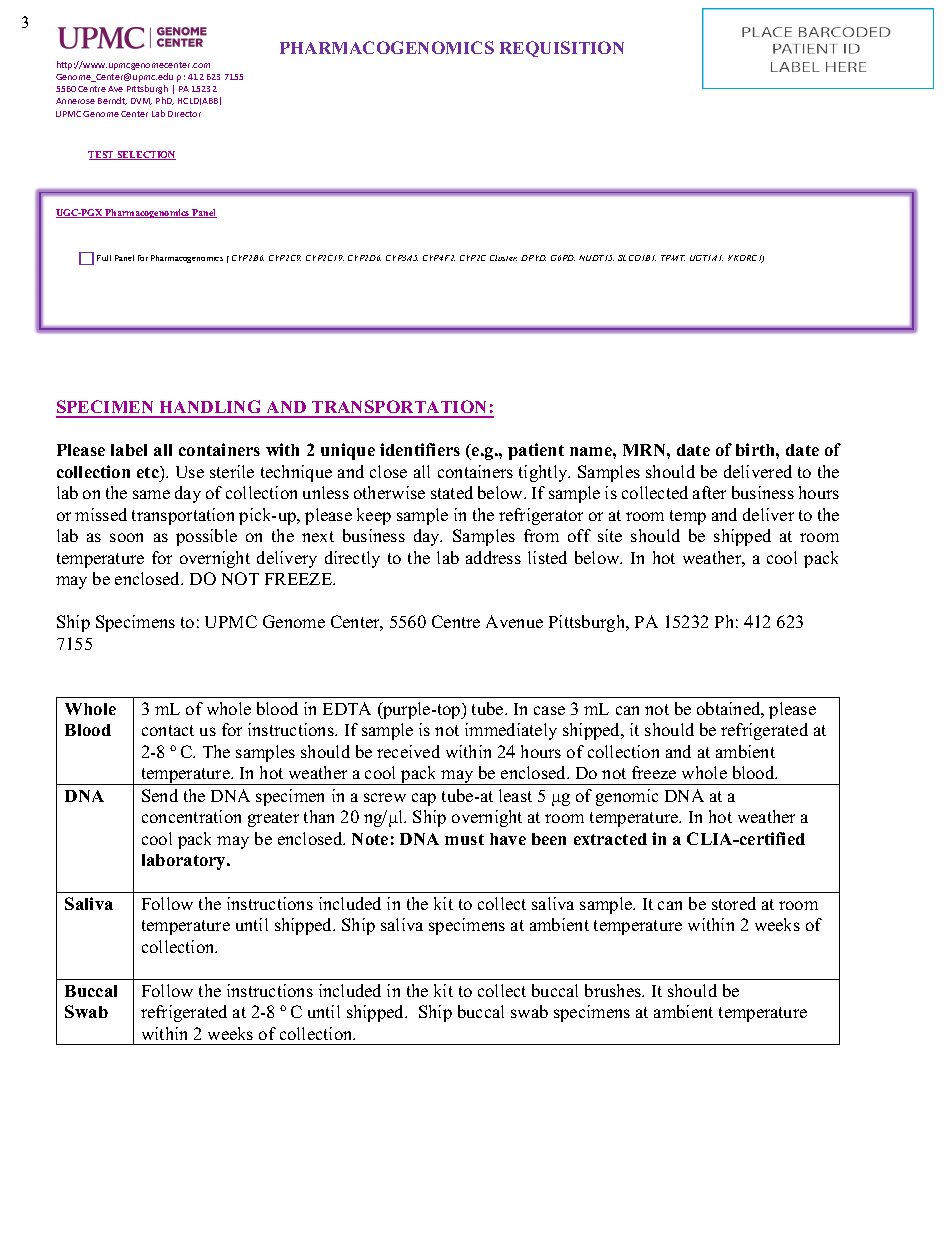 The image size is (952, 1233). Describe the element at coordinates (562, 49) in the image. I see `REQUISITION` at that location.
